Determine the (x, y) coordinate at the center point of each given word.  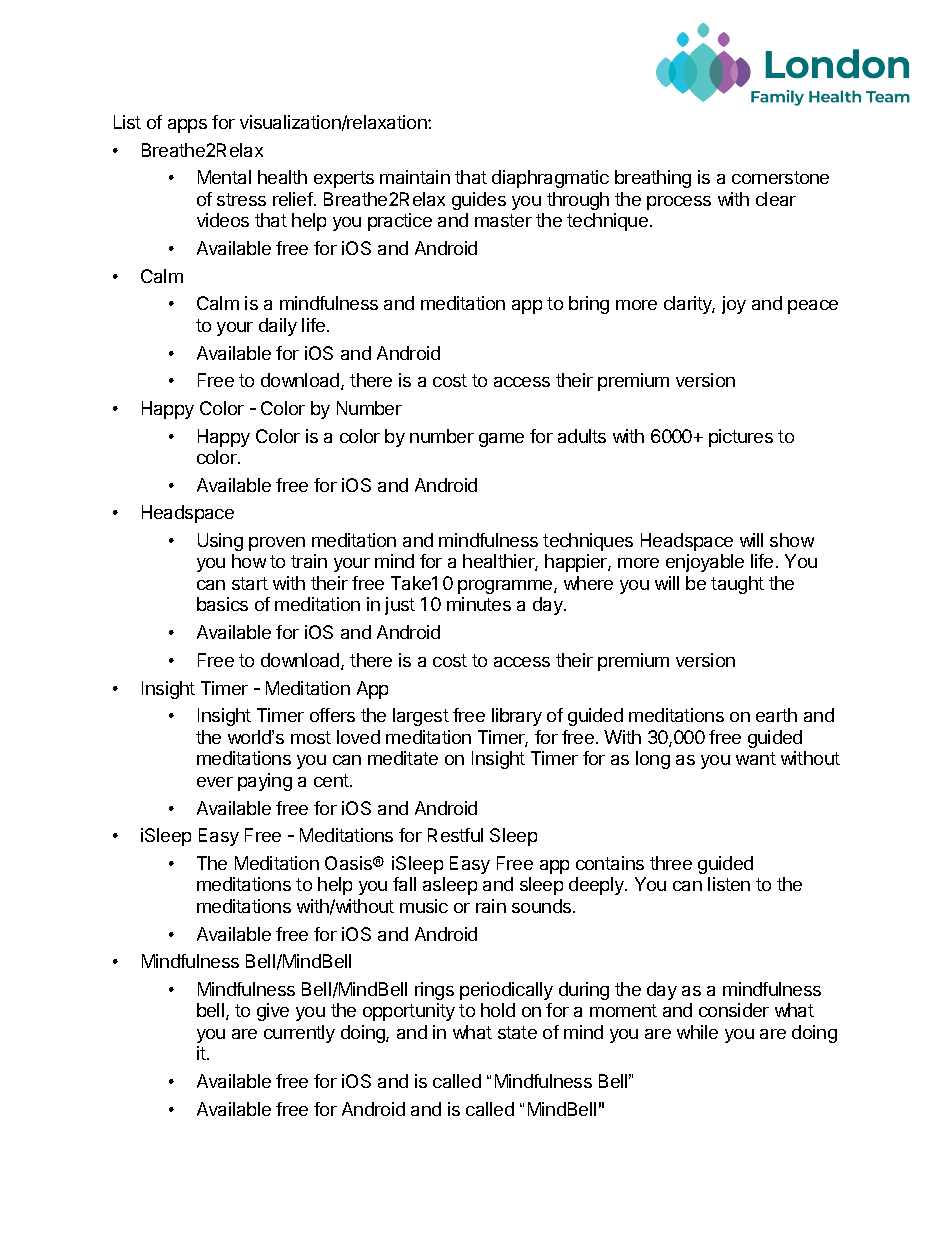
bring (589, 305)
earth (776, 715)
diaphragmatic (550, 179)
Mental (224, 177)
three (671, 863)
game (501, 440)
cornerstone (780, 177)
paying (265, 782)
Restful (455, 835)
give (273, 1012)
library (517, 717)
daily (278, 327)
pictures (741, 438)
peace (813, 307)
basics (222, 604)
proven (277, 544)
